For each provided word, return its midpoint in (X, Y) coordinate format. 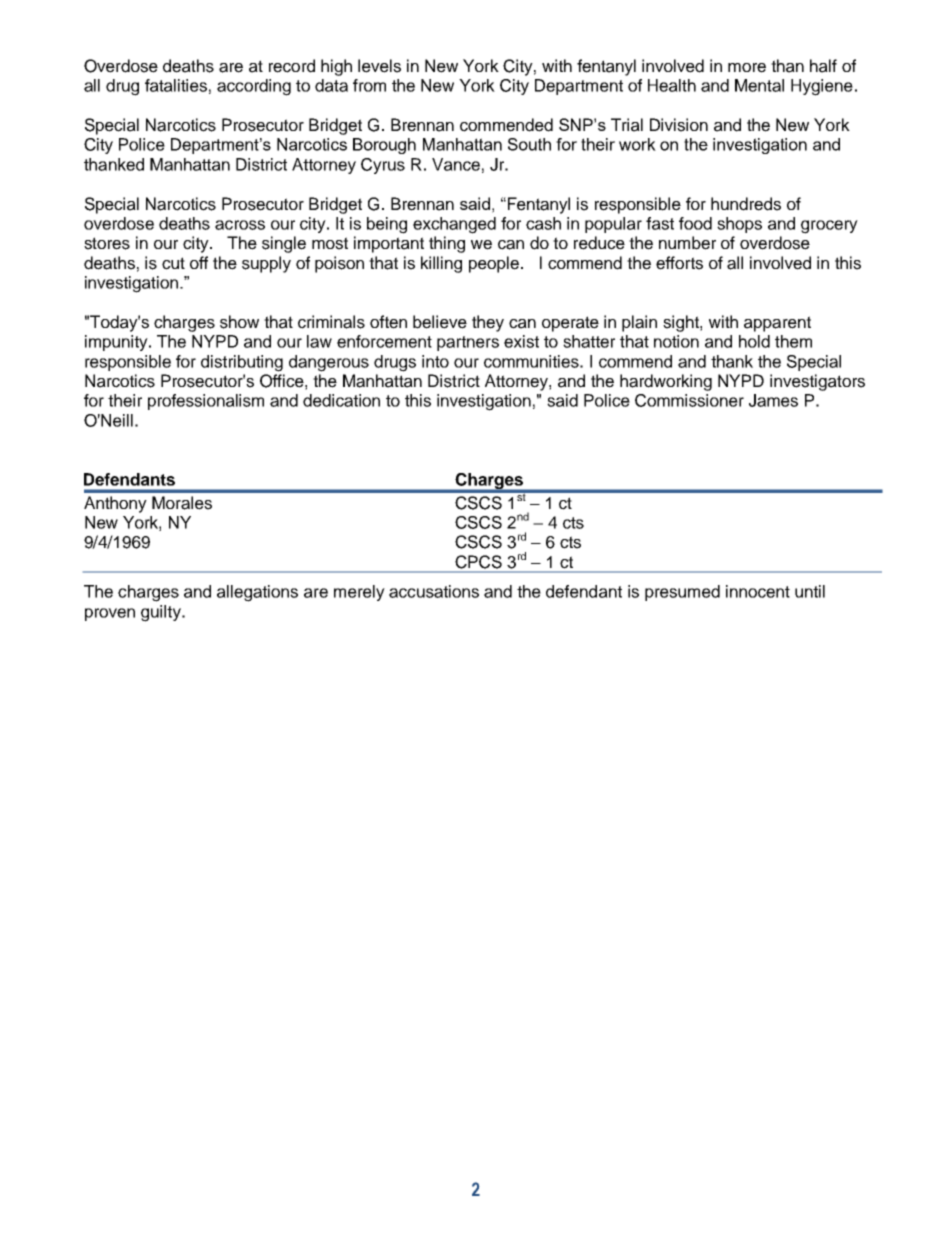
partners (468, 343)
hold (754, 341)
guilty (162, 613)
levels (379, 66)
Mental (759, 85)
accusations (434, 591)
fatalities (176, 85)
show (239, 322)
